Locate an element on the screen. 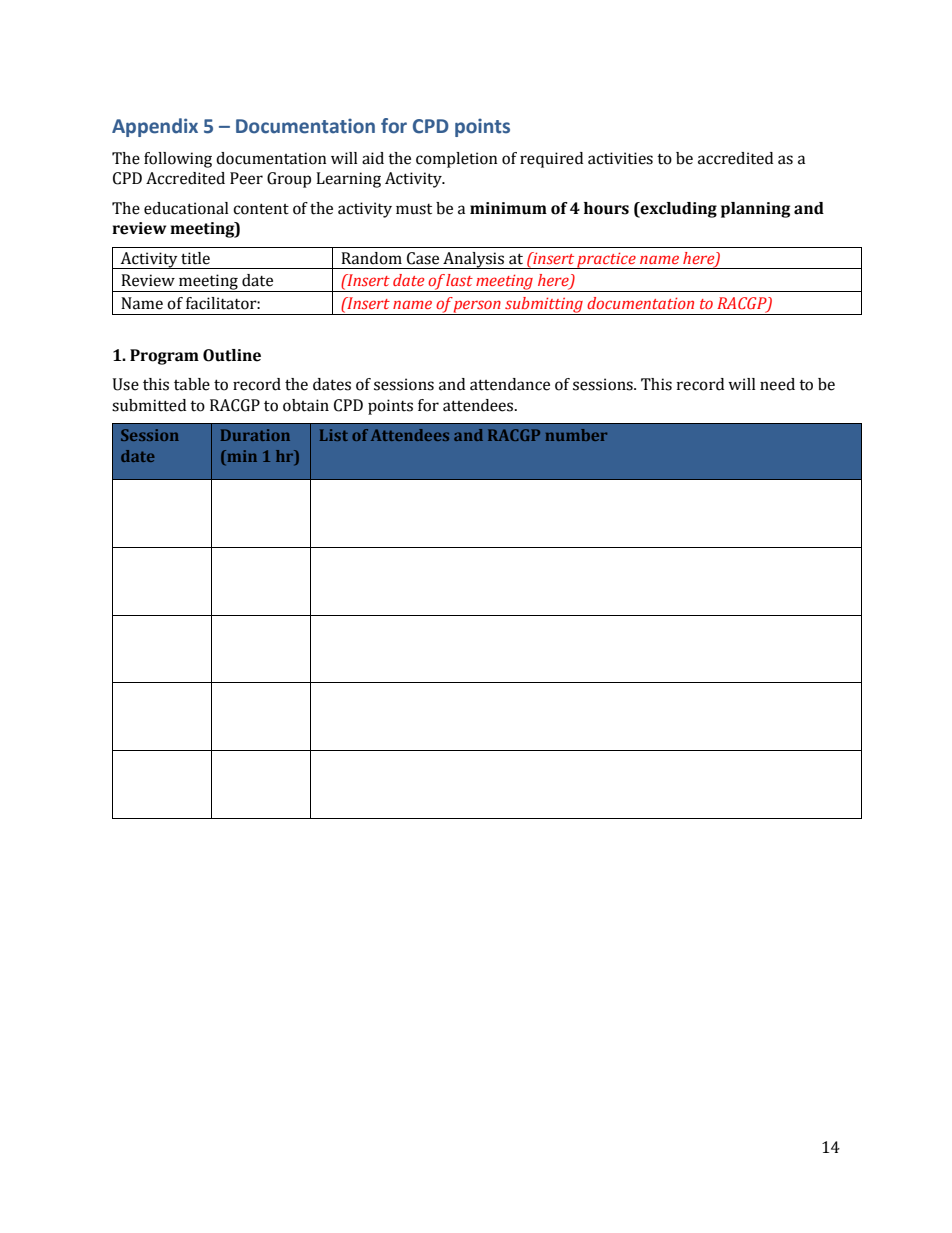  title is located at coordinates (195, 258).
